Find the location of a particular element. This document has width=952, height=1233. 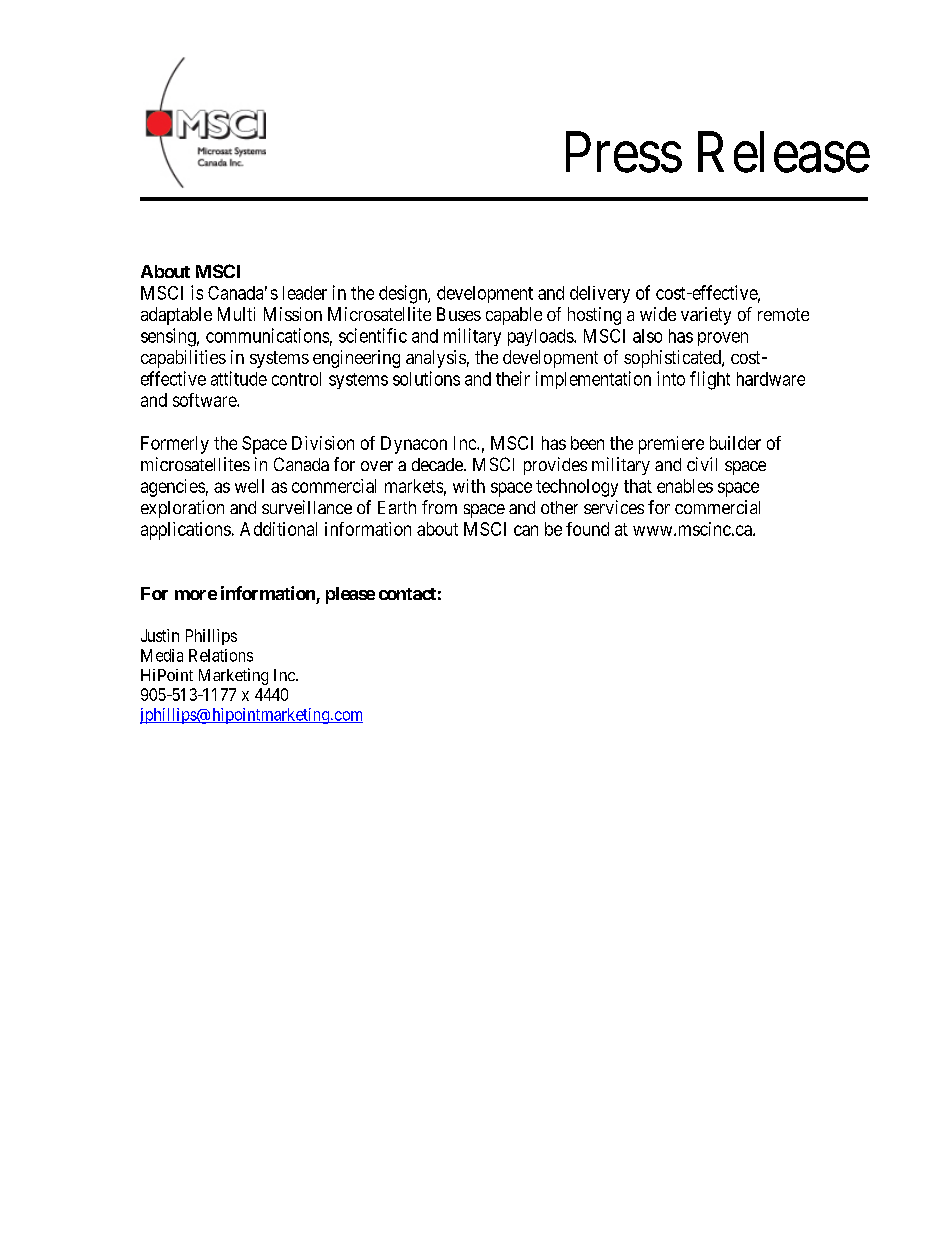

variety is located at coordinates (706, 316).
